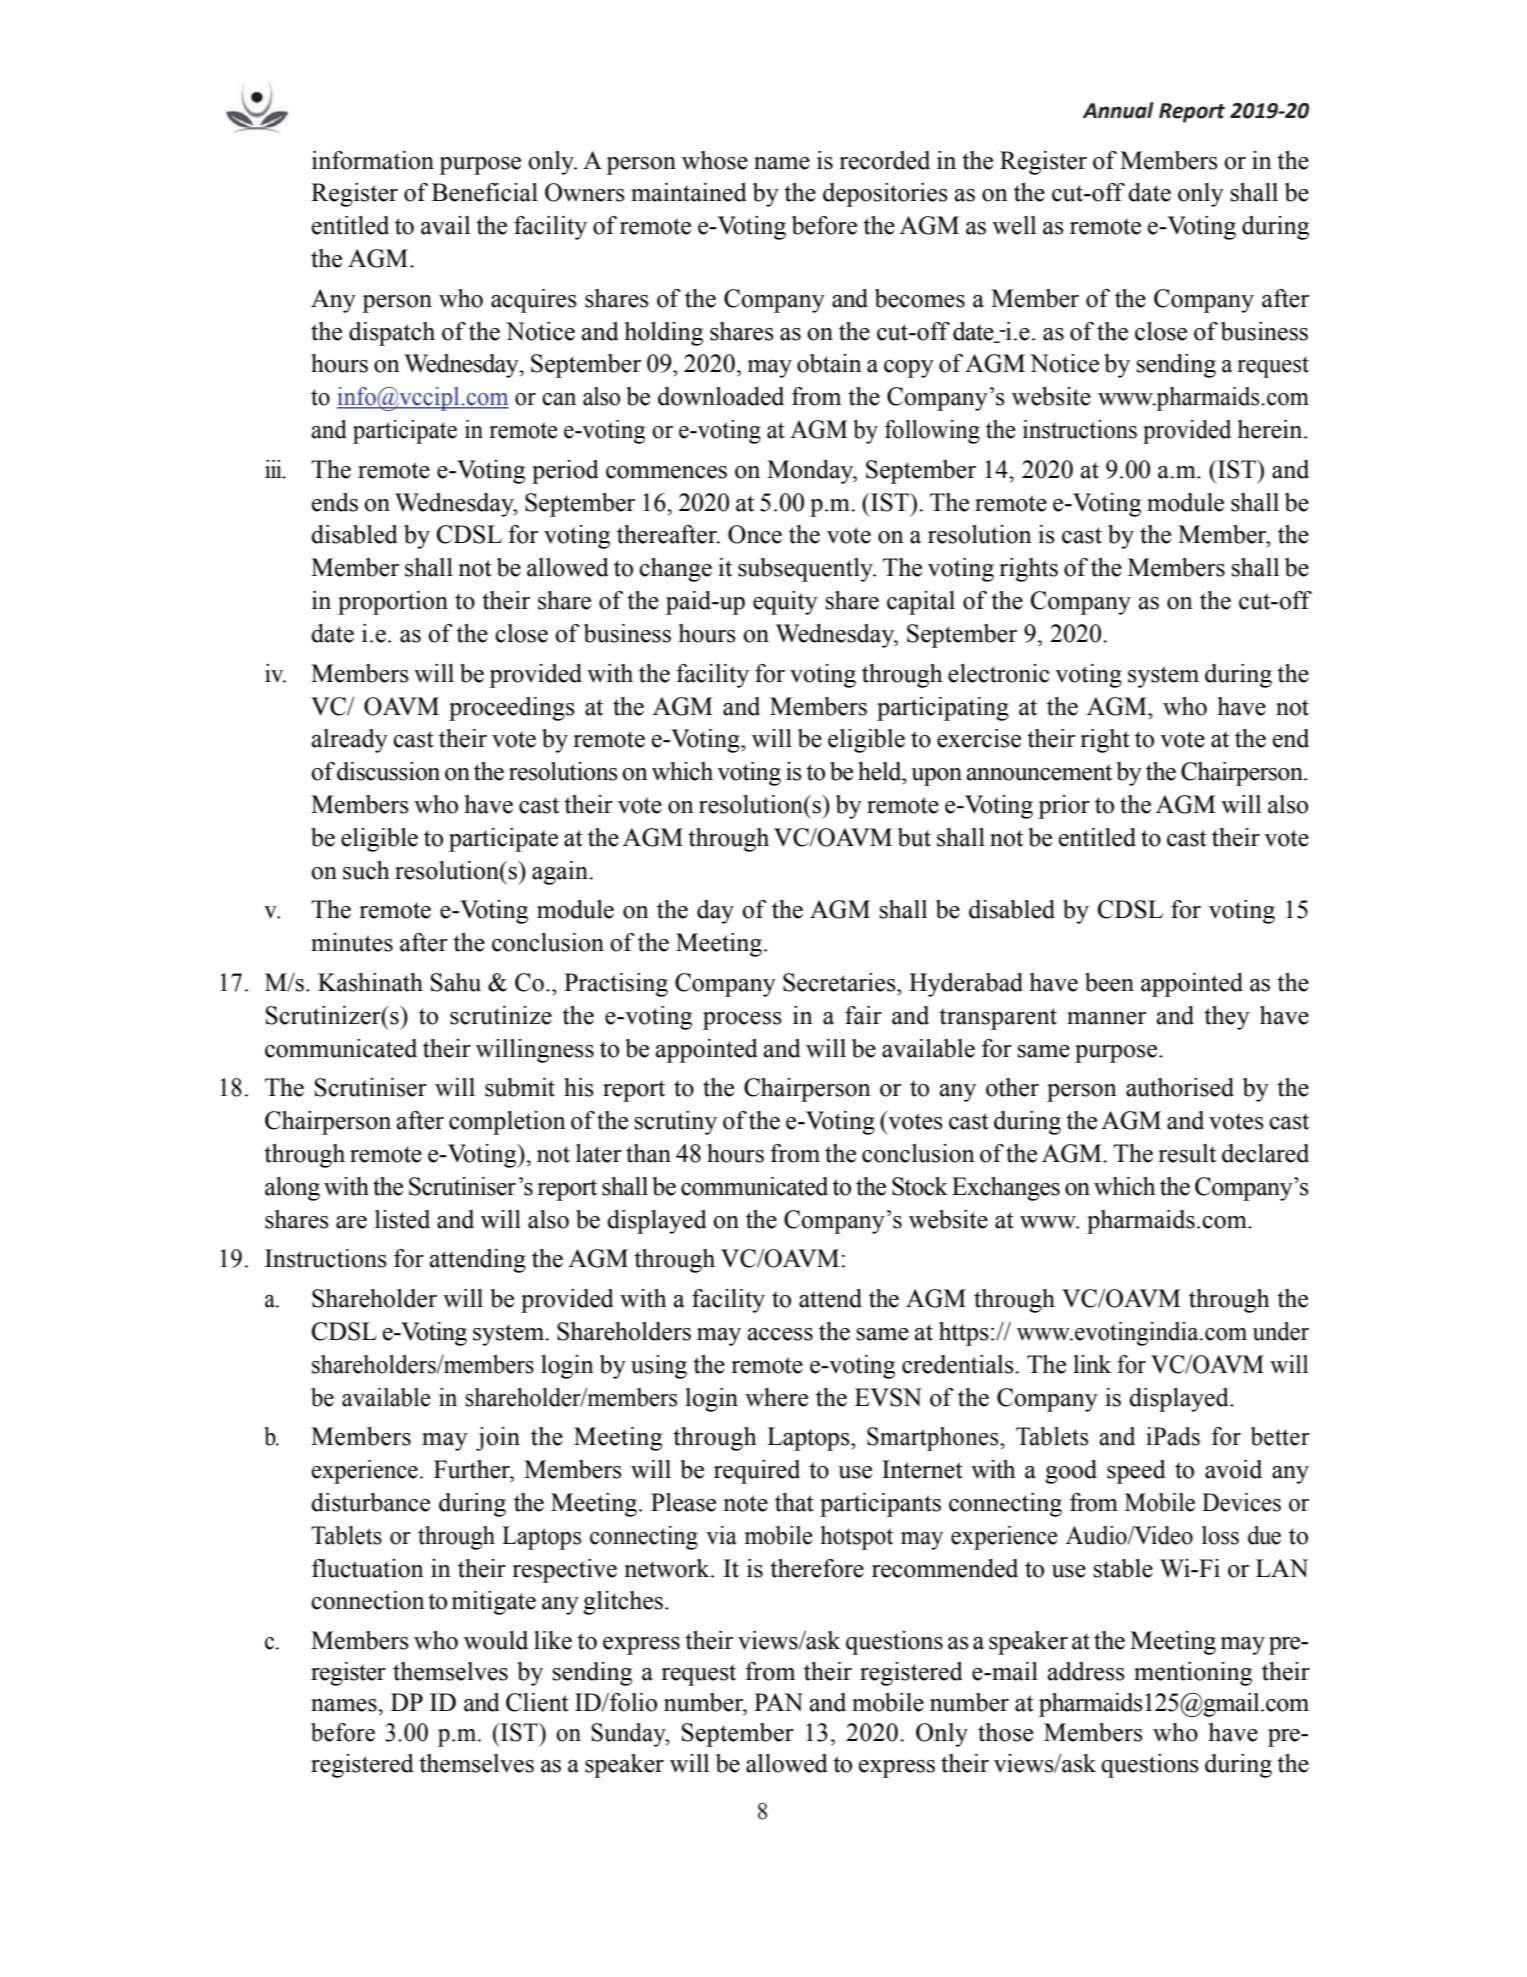 This screenshot has width=1527, height=1977. I want to click on held, so click(881, 771).
